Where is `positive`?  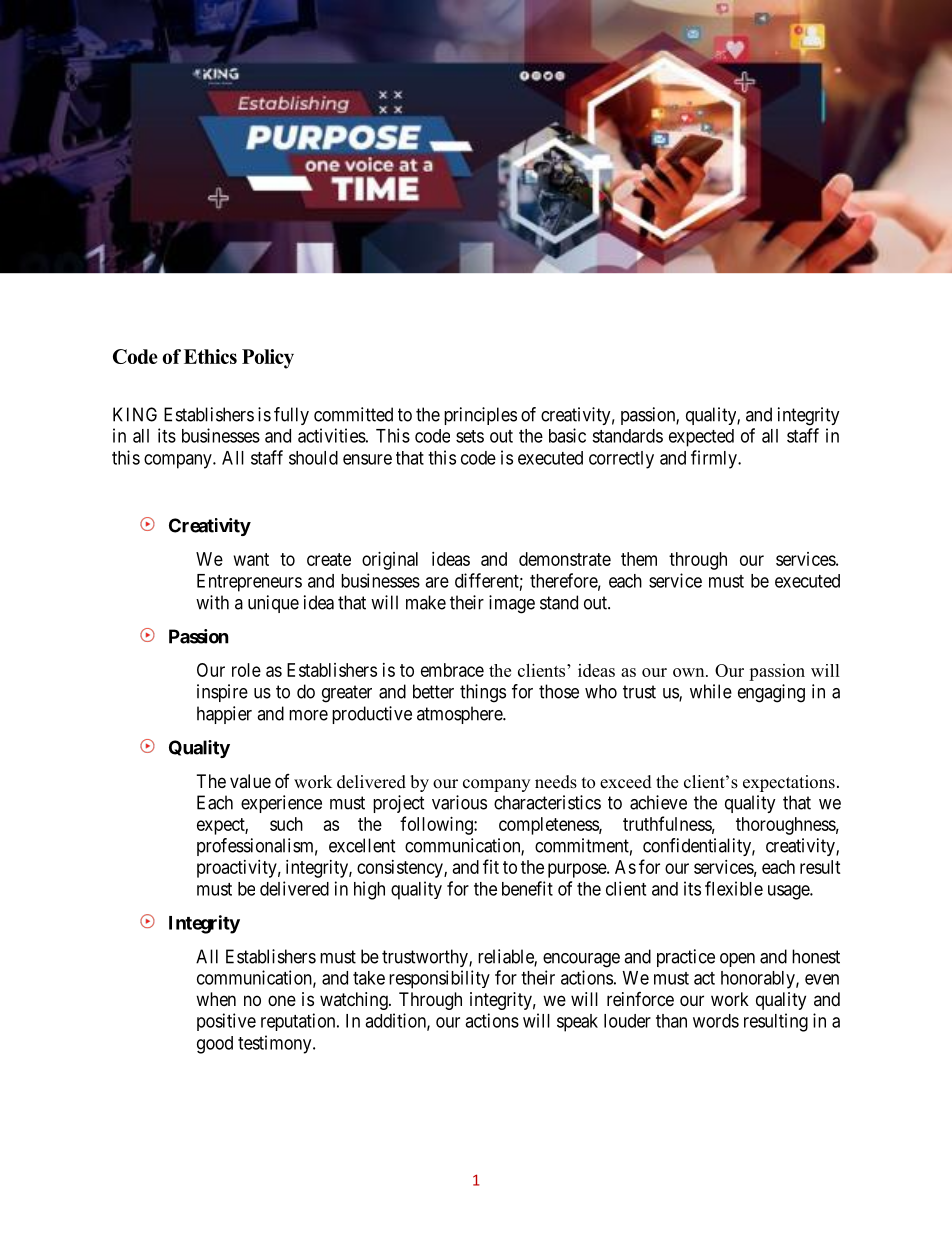 positive is located at coordinates (226, 1022).
